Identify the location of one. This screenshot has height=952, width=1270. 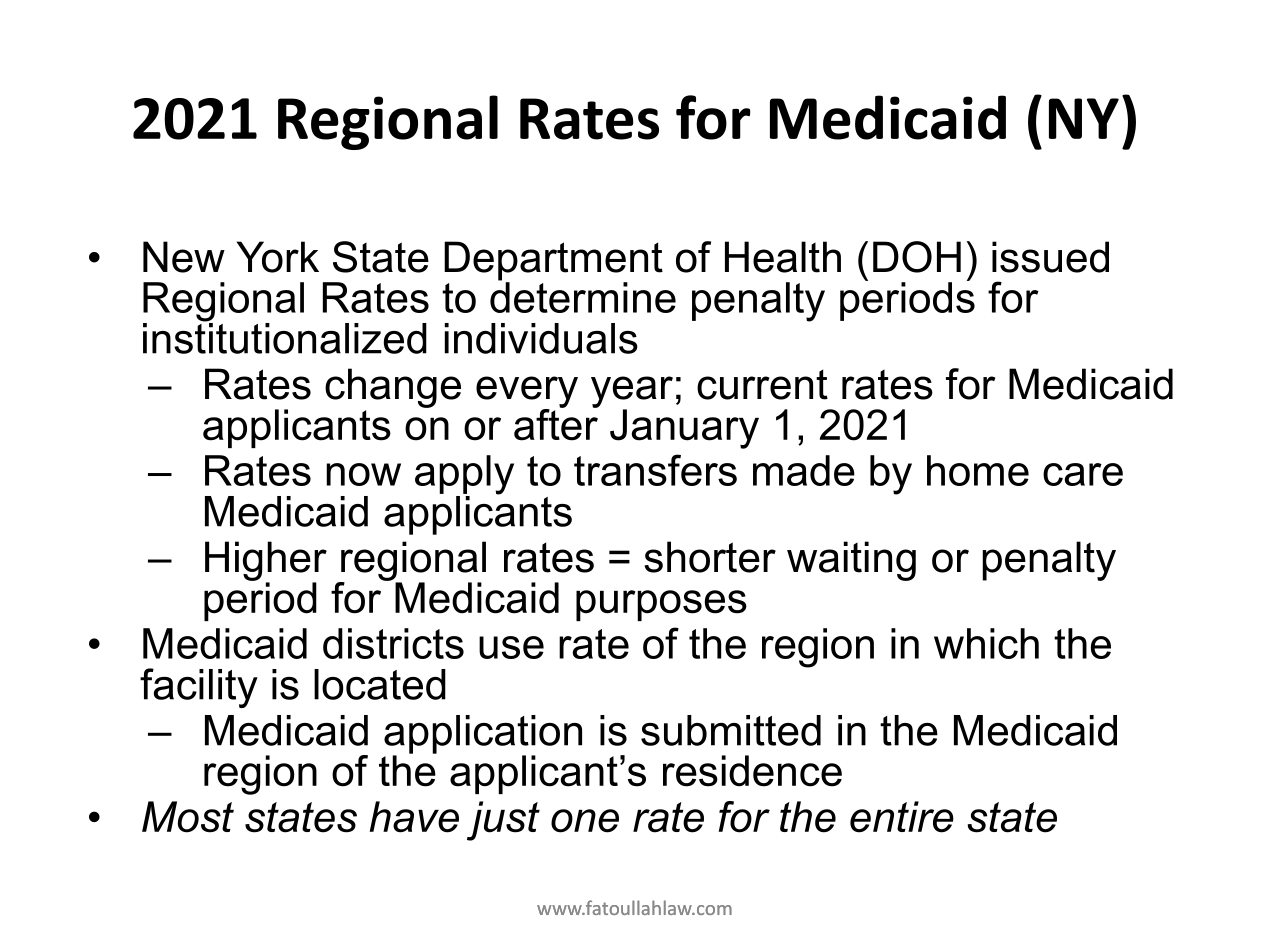
(585, 821).
